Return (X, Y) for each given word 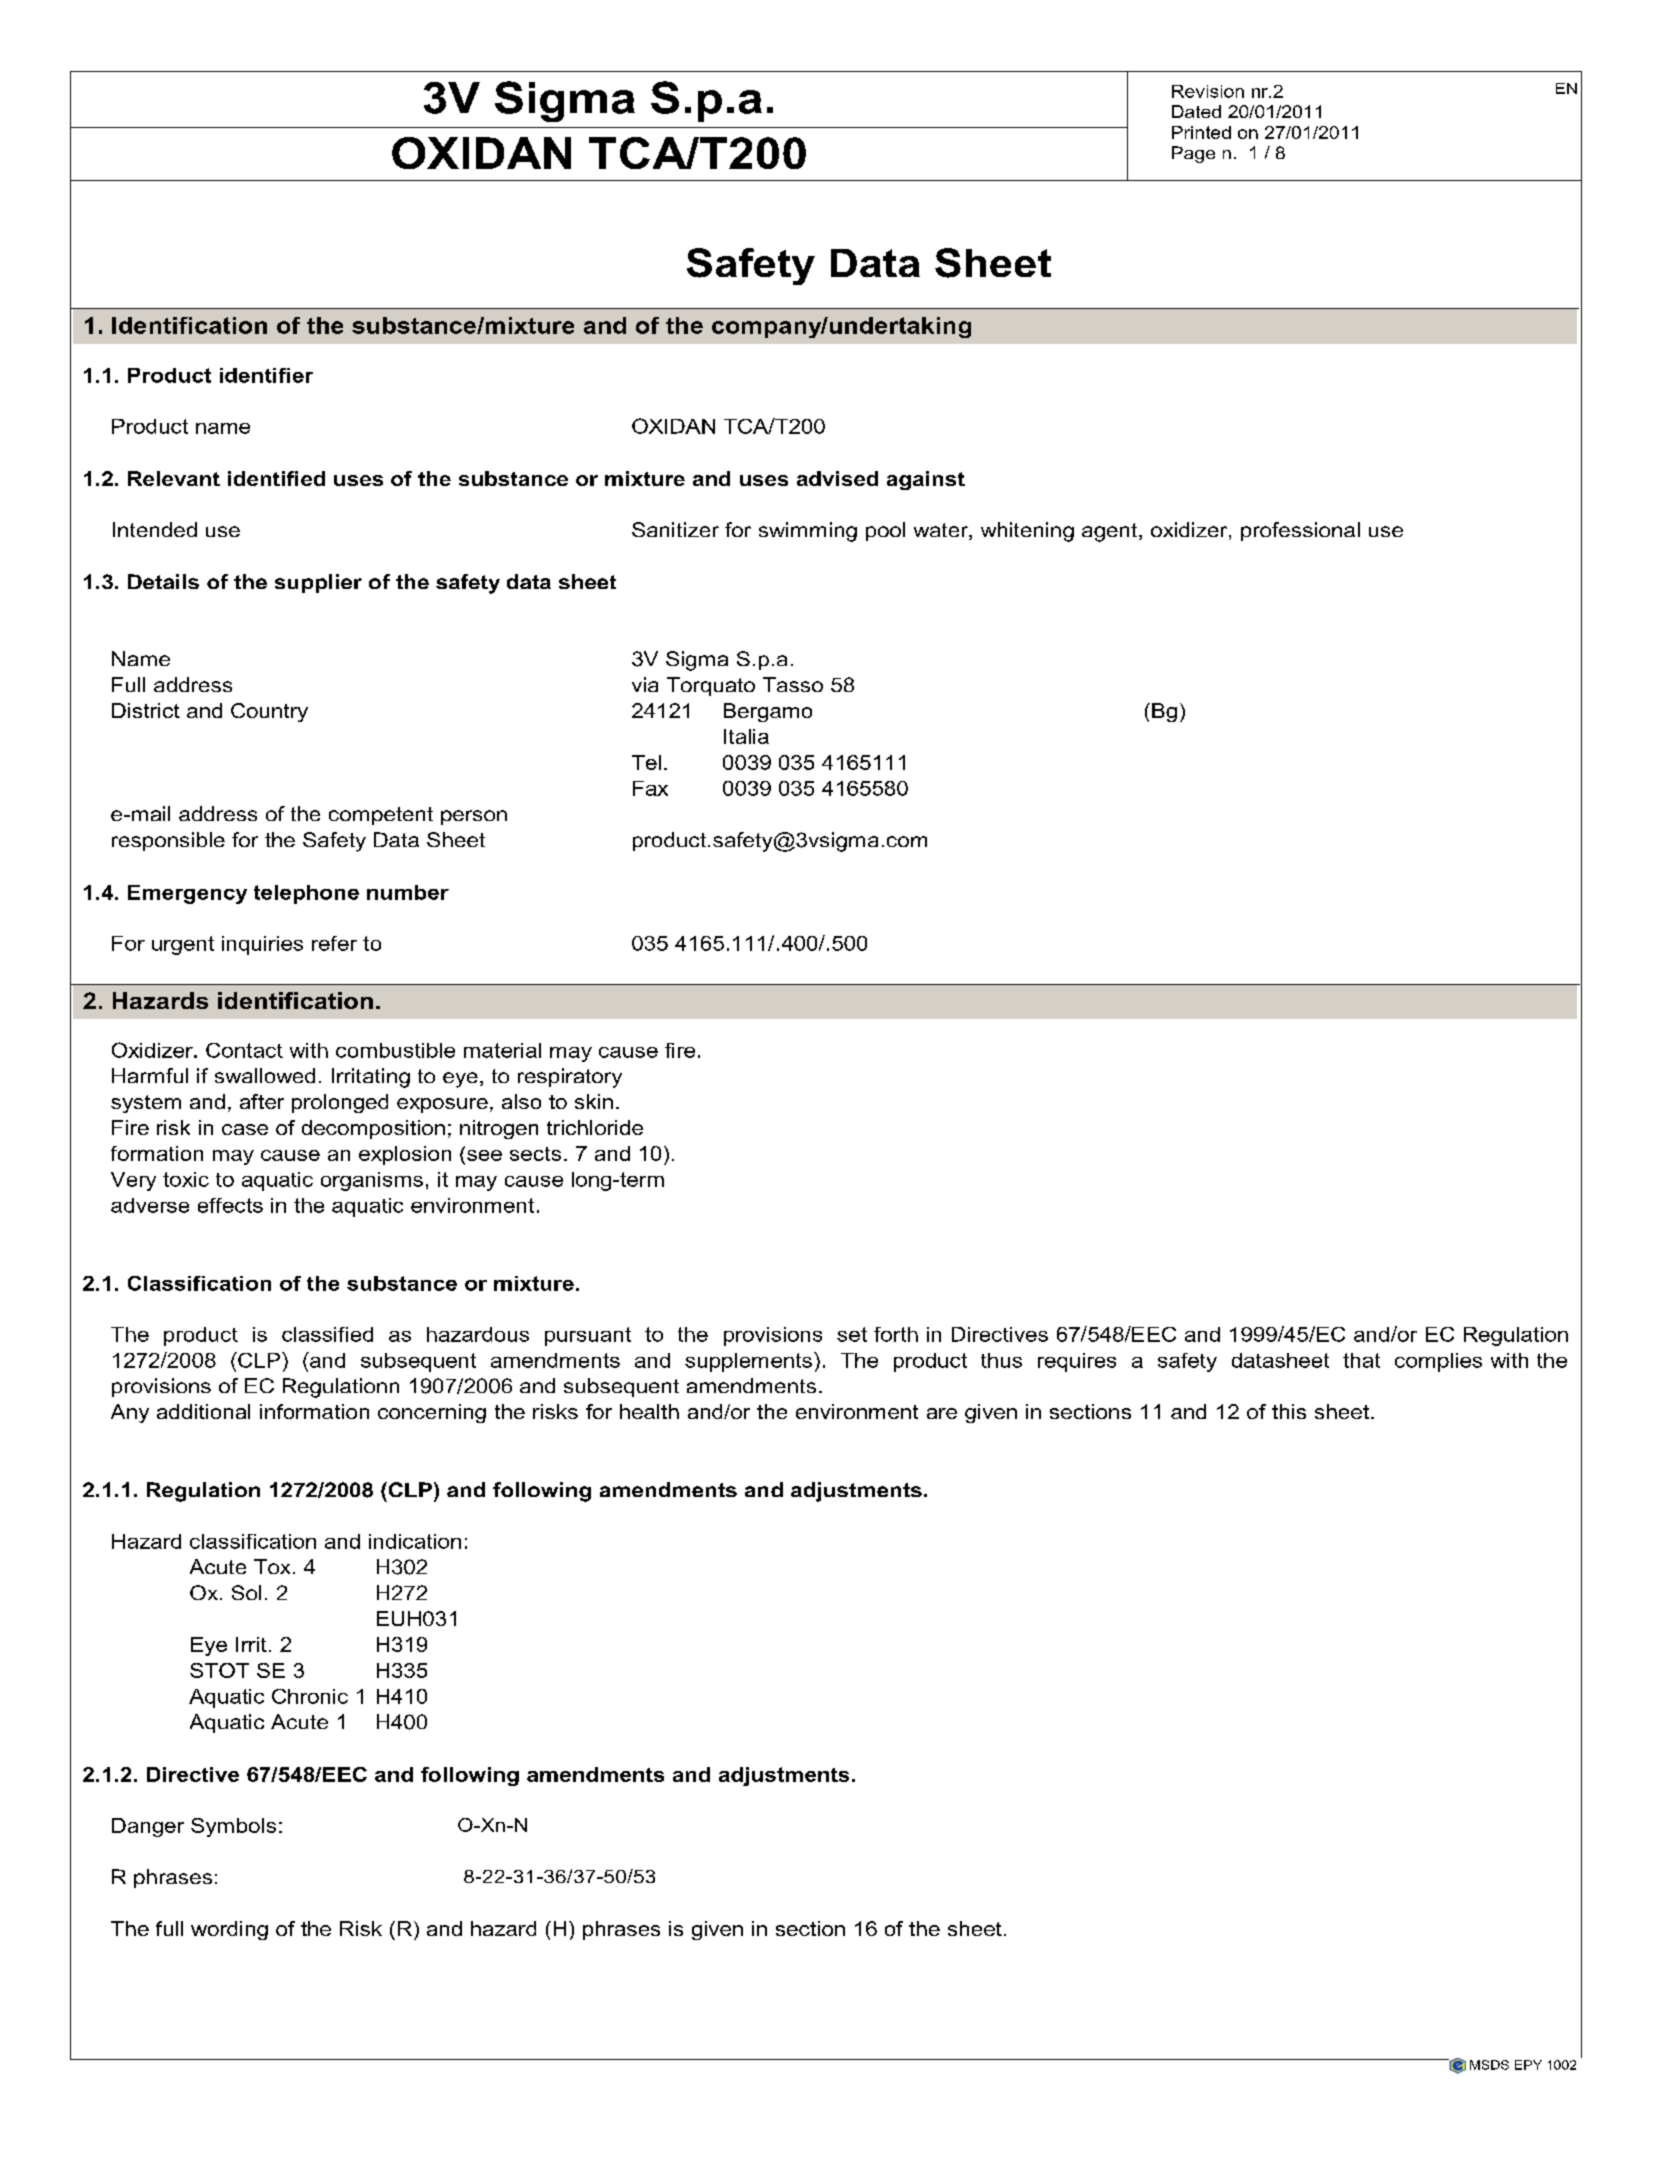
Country (269, 712)
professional (1300, 531)
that (1361, 1360)
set (852, 1334)
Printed (1201, 132)
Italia (746, 736)
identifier (266, 375)
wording (229, 1930)
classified (327, 1334)
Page (1193, 154)
